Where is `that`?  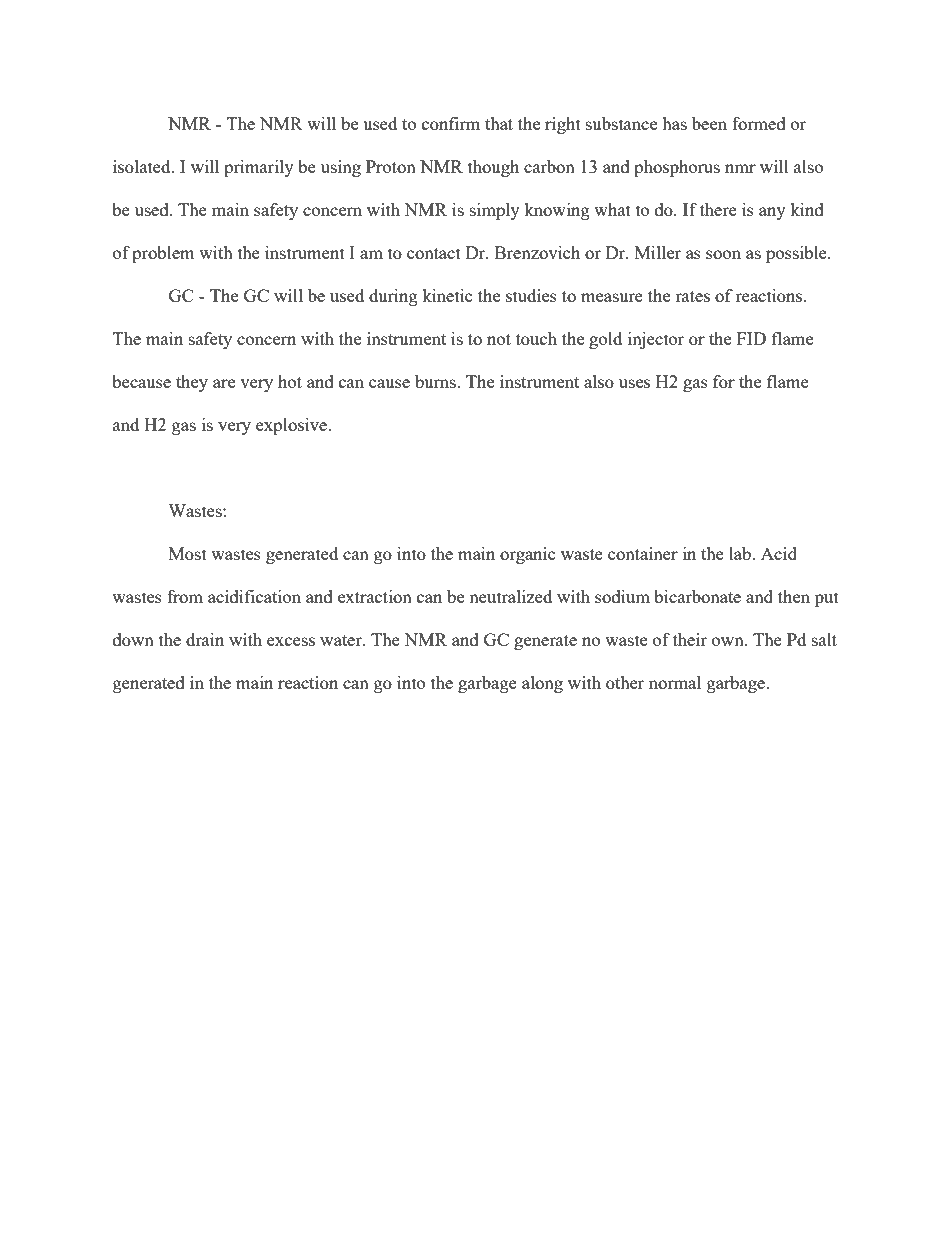 that is located at coordinates (499, 123).
